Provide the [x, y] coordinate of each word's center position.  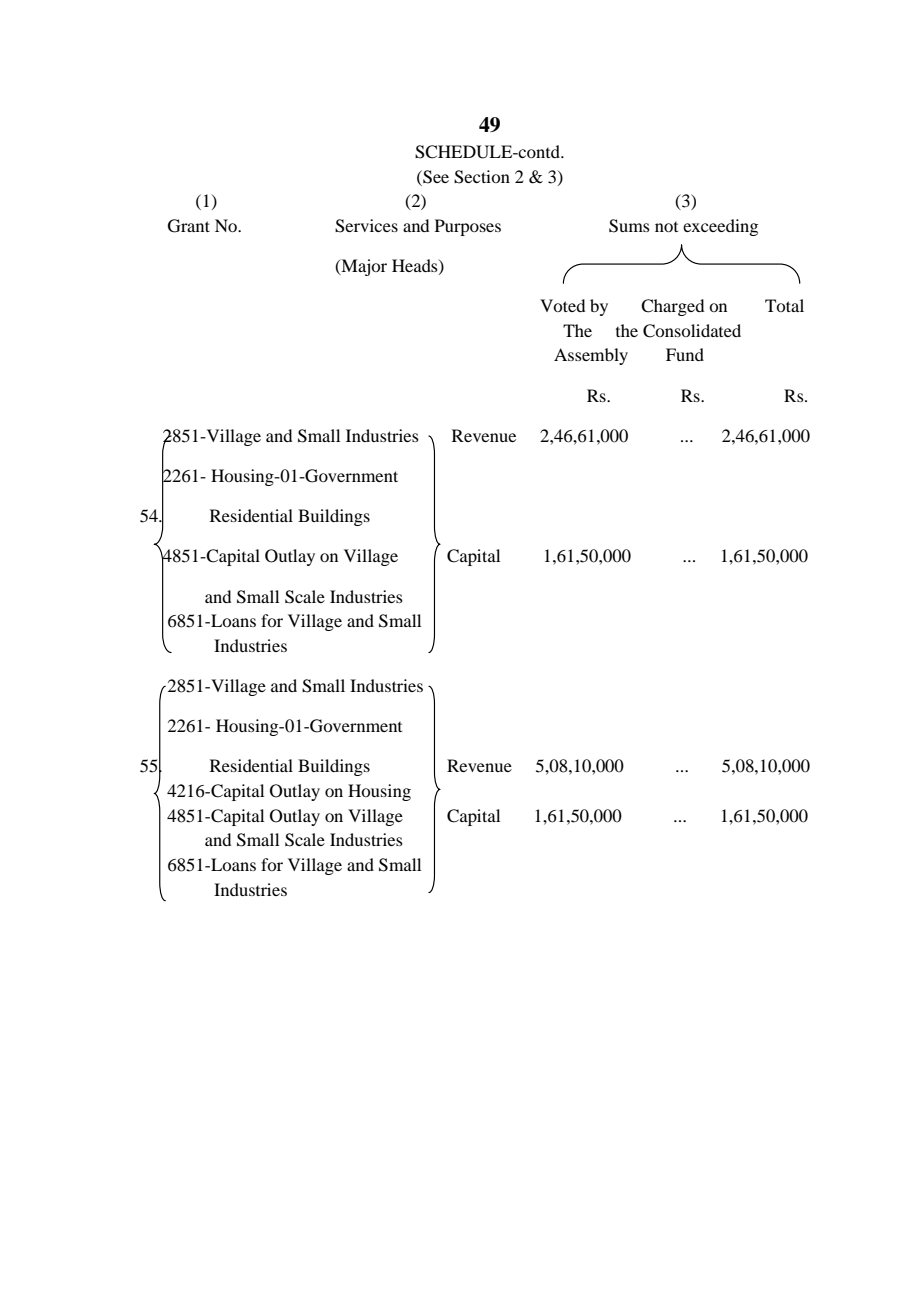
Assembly [591, 356]
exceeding [720, 227]
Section [482, 177]
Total [784, 305]
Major [363, 267]
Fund [685, 354]
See [435, 177]
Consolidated [692, 331]
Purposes [468, 227]
